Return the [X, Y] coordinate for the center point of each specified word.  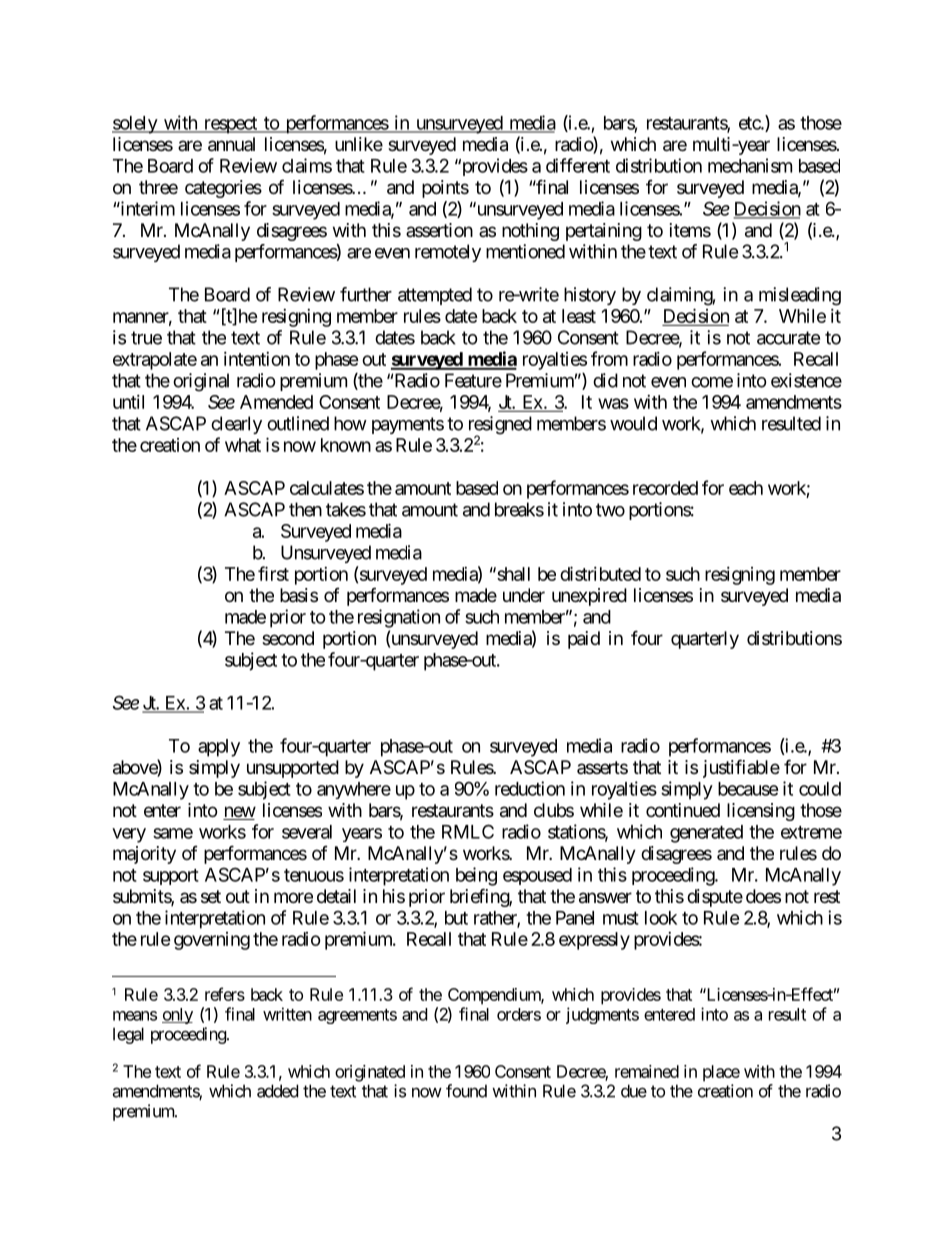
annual [231, 144]
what [243, 445]
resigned [500, 426]
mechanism [750, 165]
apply [219, 748]
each [746, 488]
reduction [530, 788]
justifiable [741, 768]
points [445, 189]
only [177, 1016]
